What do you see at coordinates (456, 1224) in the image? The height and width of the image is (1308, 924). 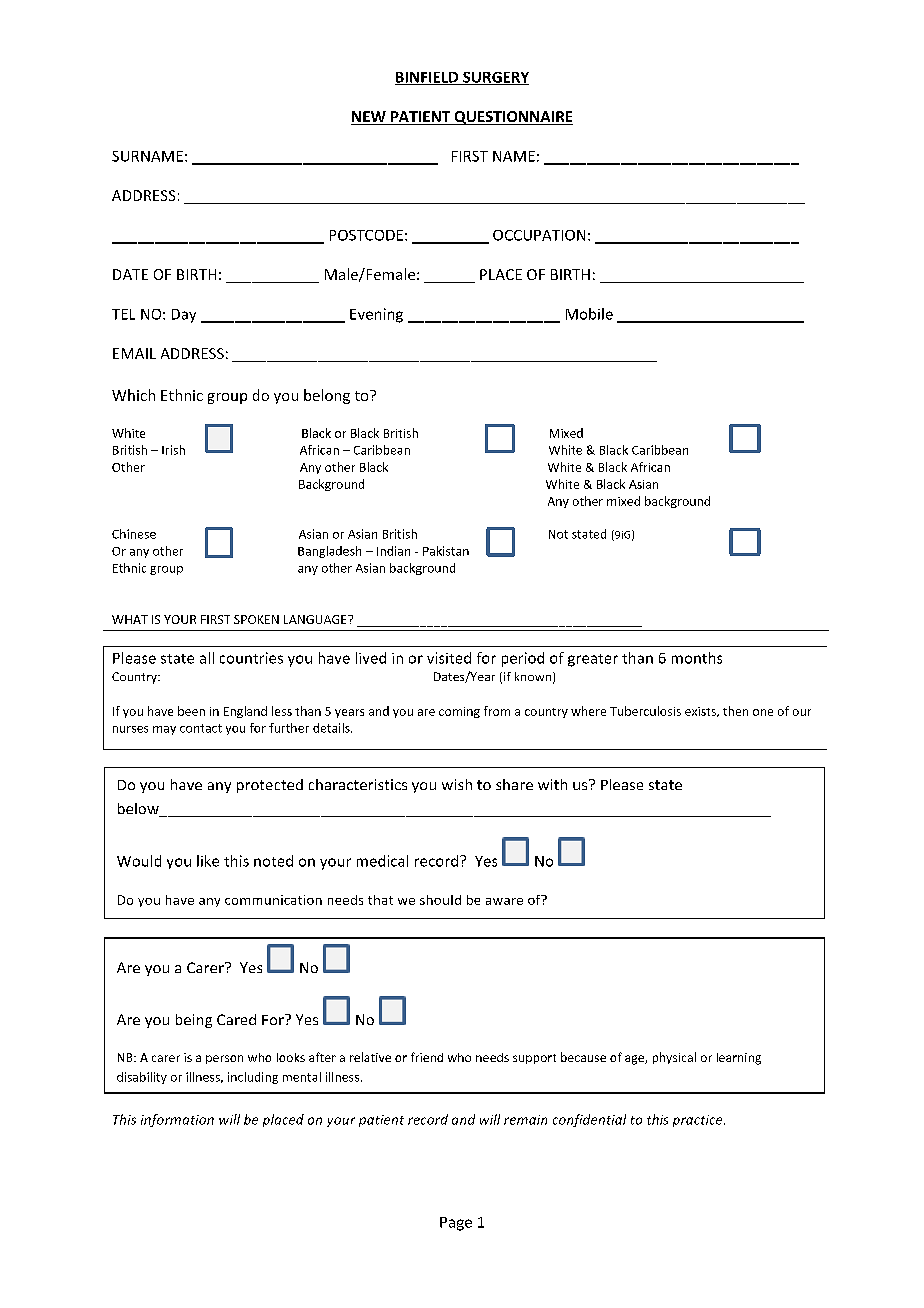 I see `Page` at bounding box center [456, 1224].
